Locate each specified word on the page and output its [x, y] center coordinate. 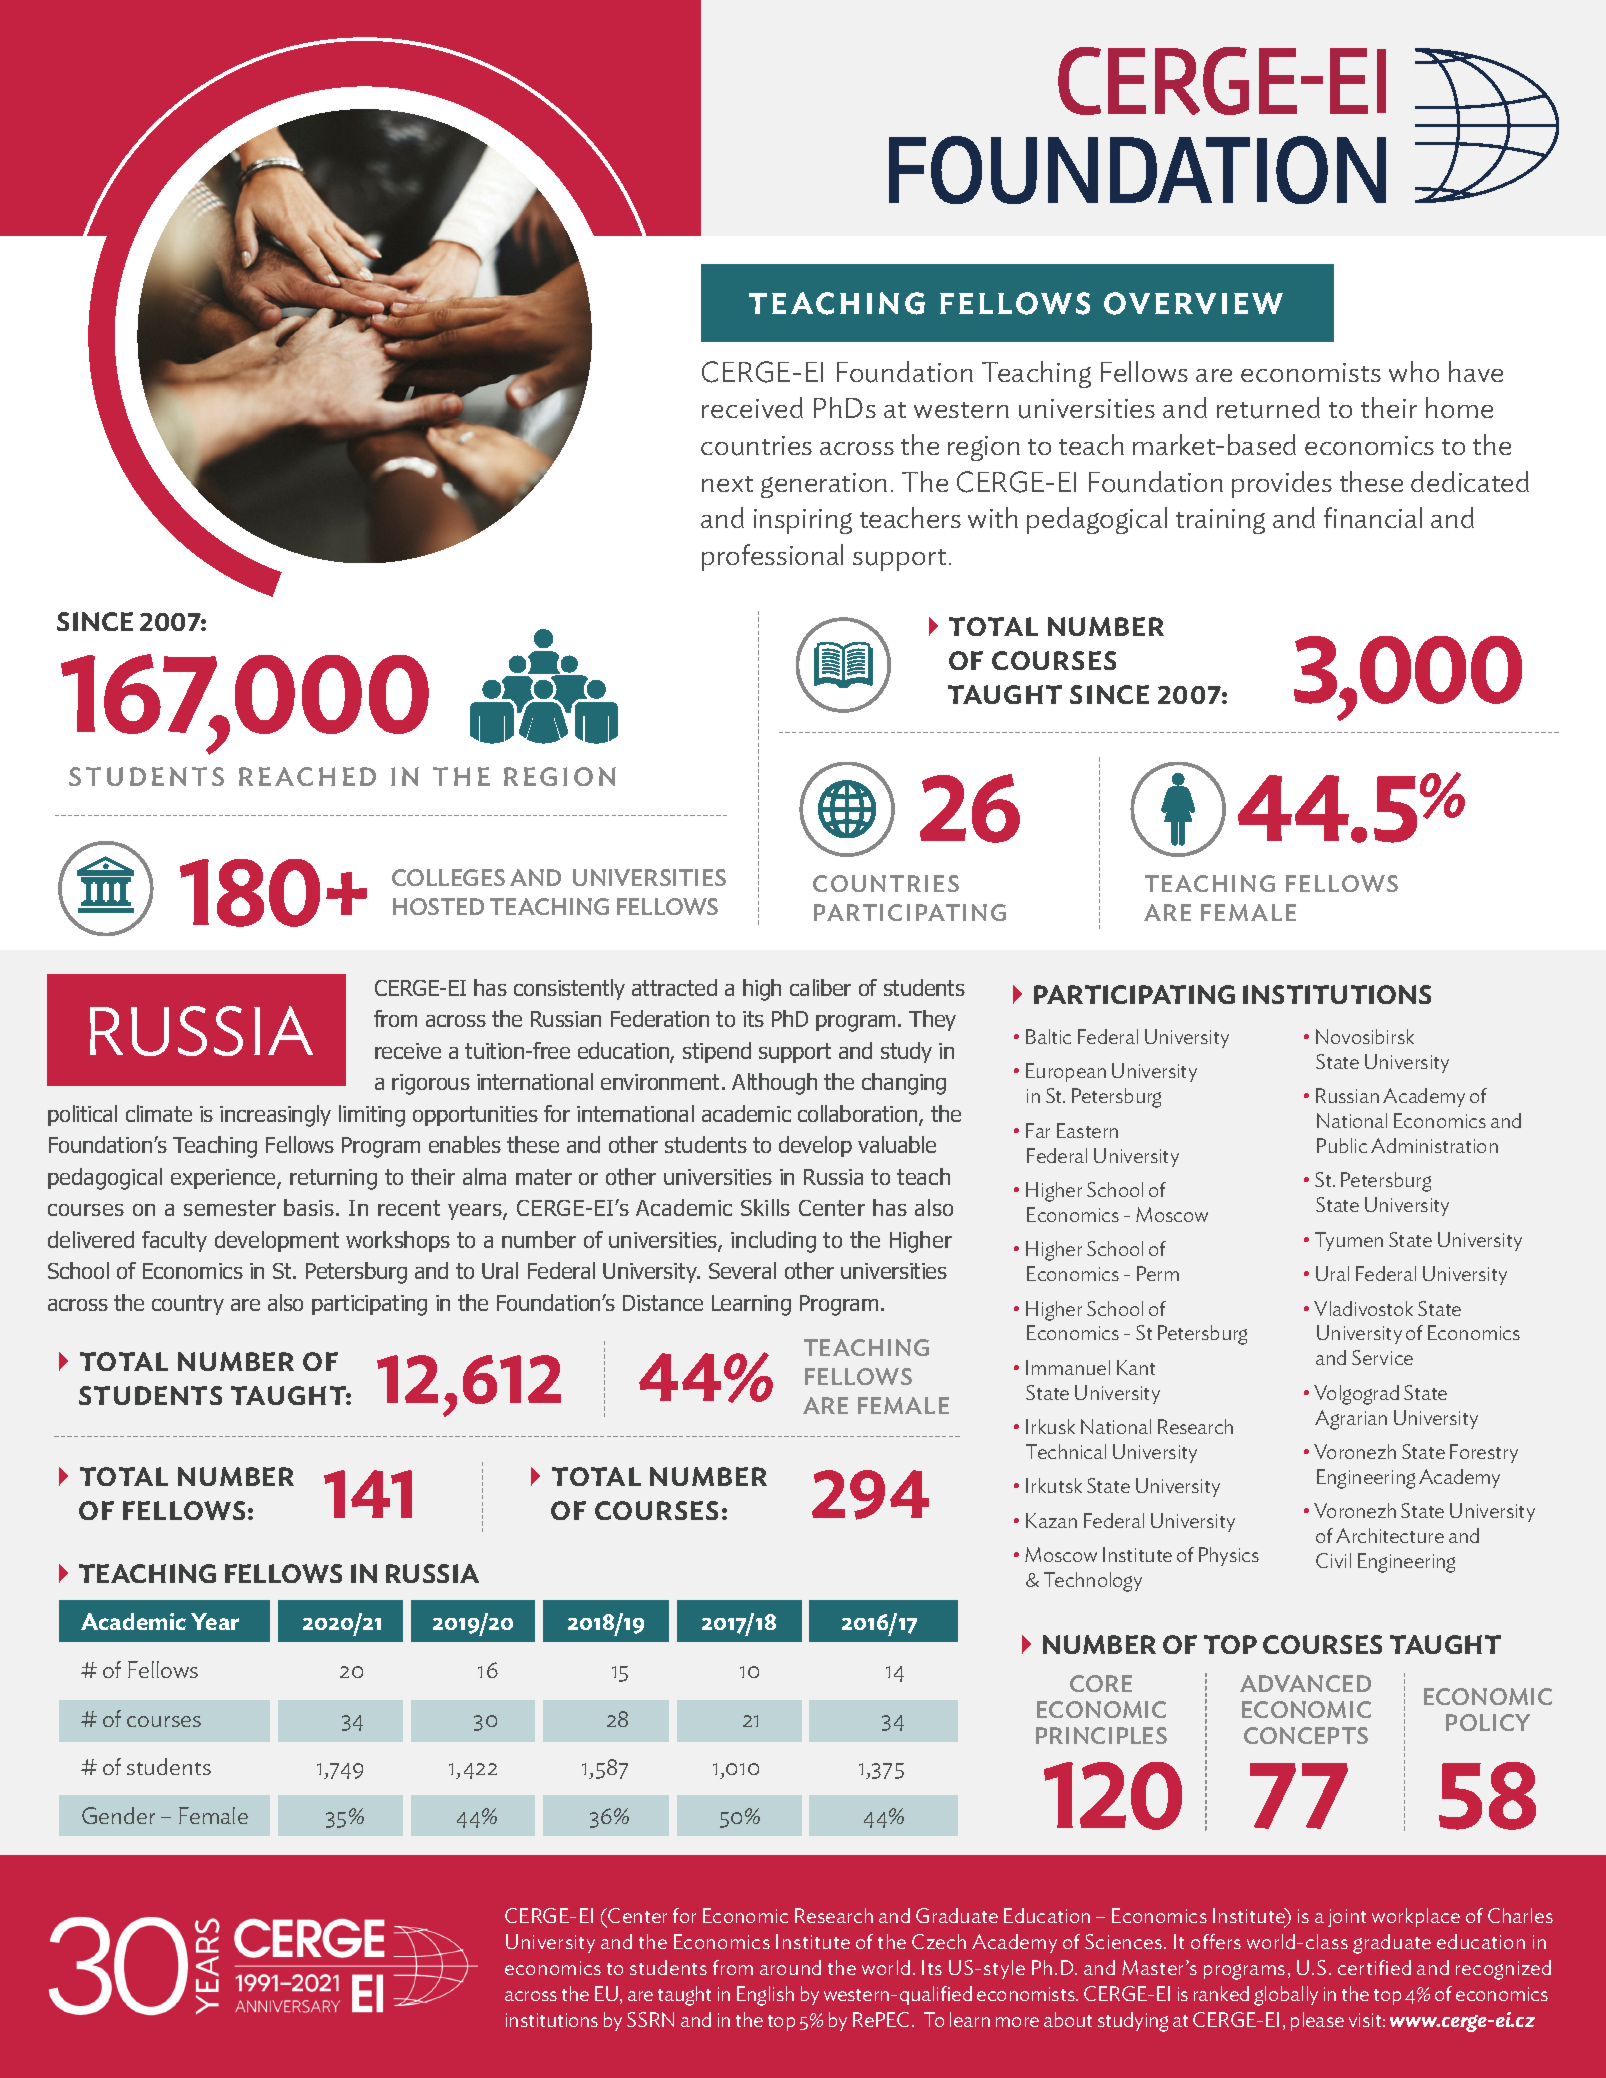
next [727, 484]
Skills [765, 1207]
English [765, 1996]
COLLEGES [448, 877]
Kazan [1051, 1520]
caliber [820, 987]
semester [230, 1208]
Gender [118, 1815]
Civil [1333, 1560]
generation [824, 485]
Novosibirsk [1365, 1036]
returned [1268, 408]
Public [1342, 1145]
